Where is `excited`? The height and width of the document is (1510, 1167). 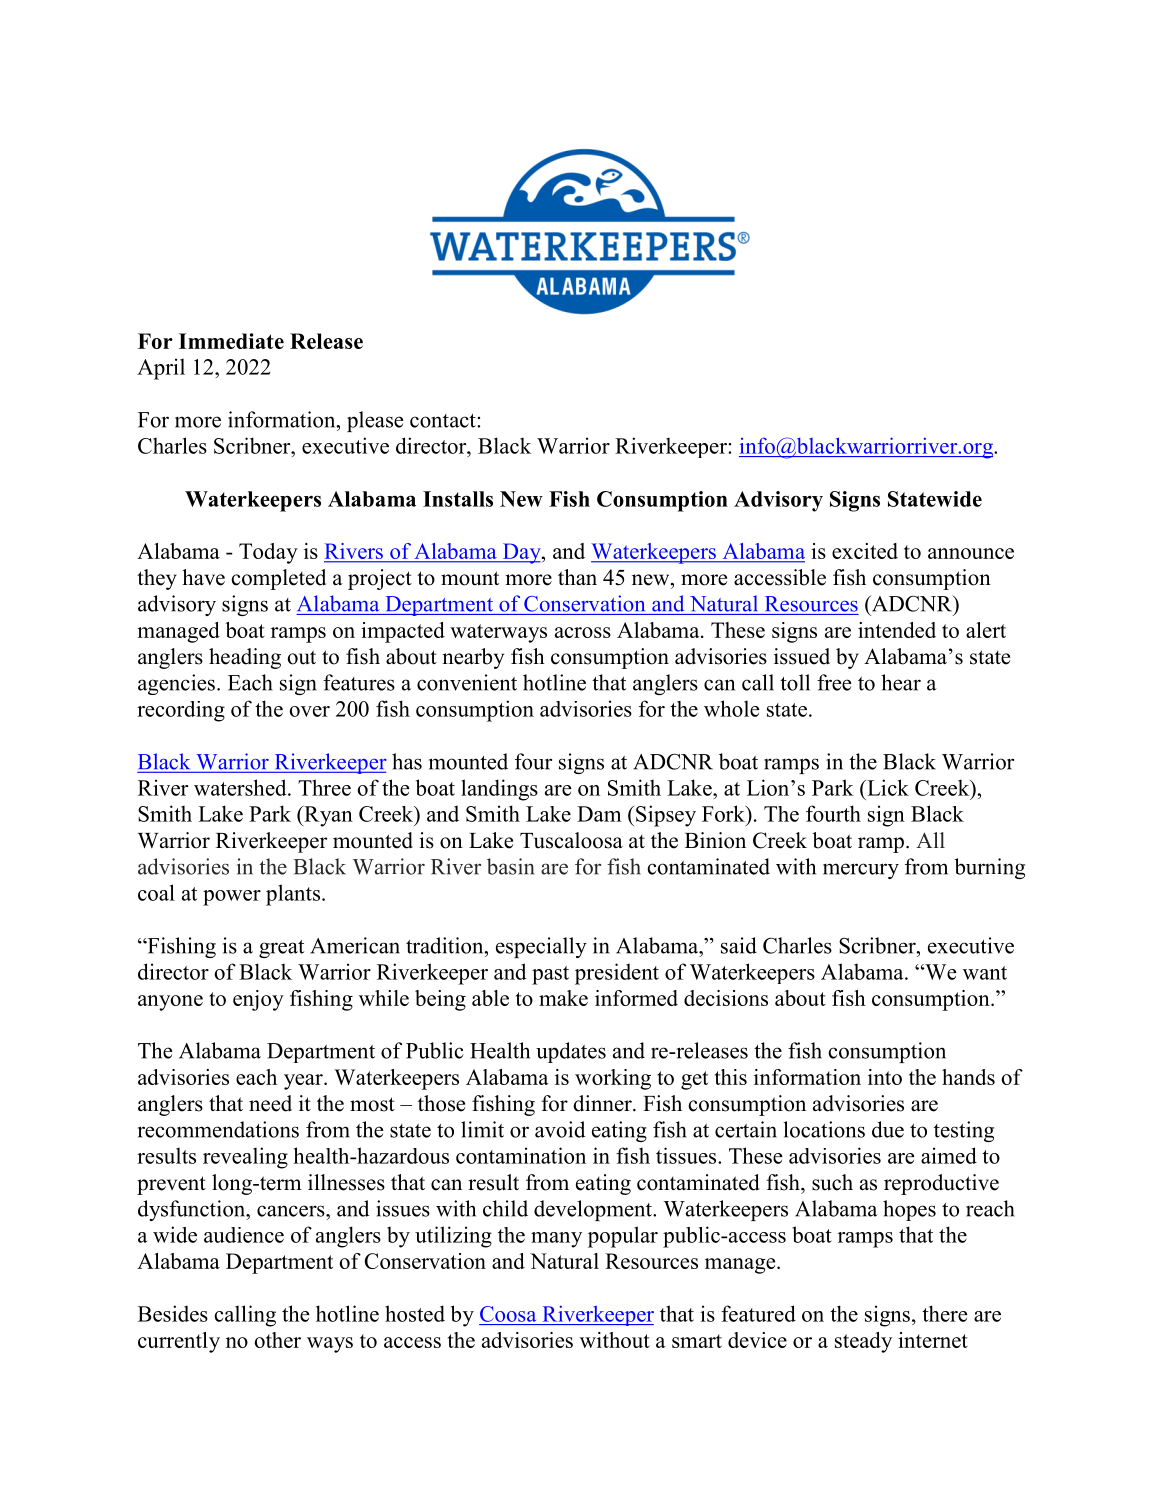
excited is located at coordinates (865, 551).
